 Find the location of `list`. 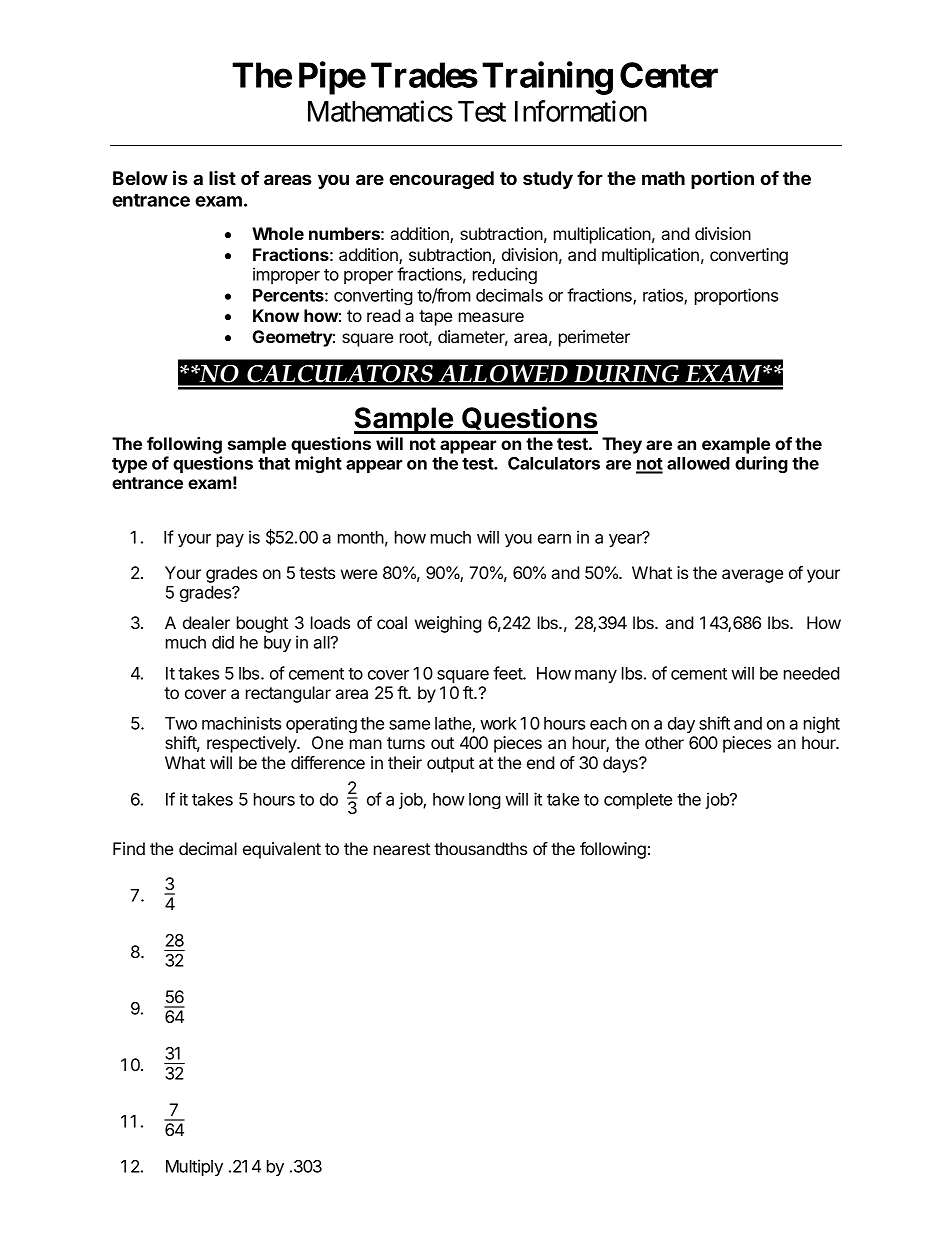

list is located at coordinates (222, 177).
